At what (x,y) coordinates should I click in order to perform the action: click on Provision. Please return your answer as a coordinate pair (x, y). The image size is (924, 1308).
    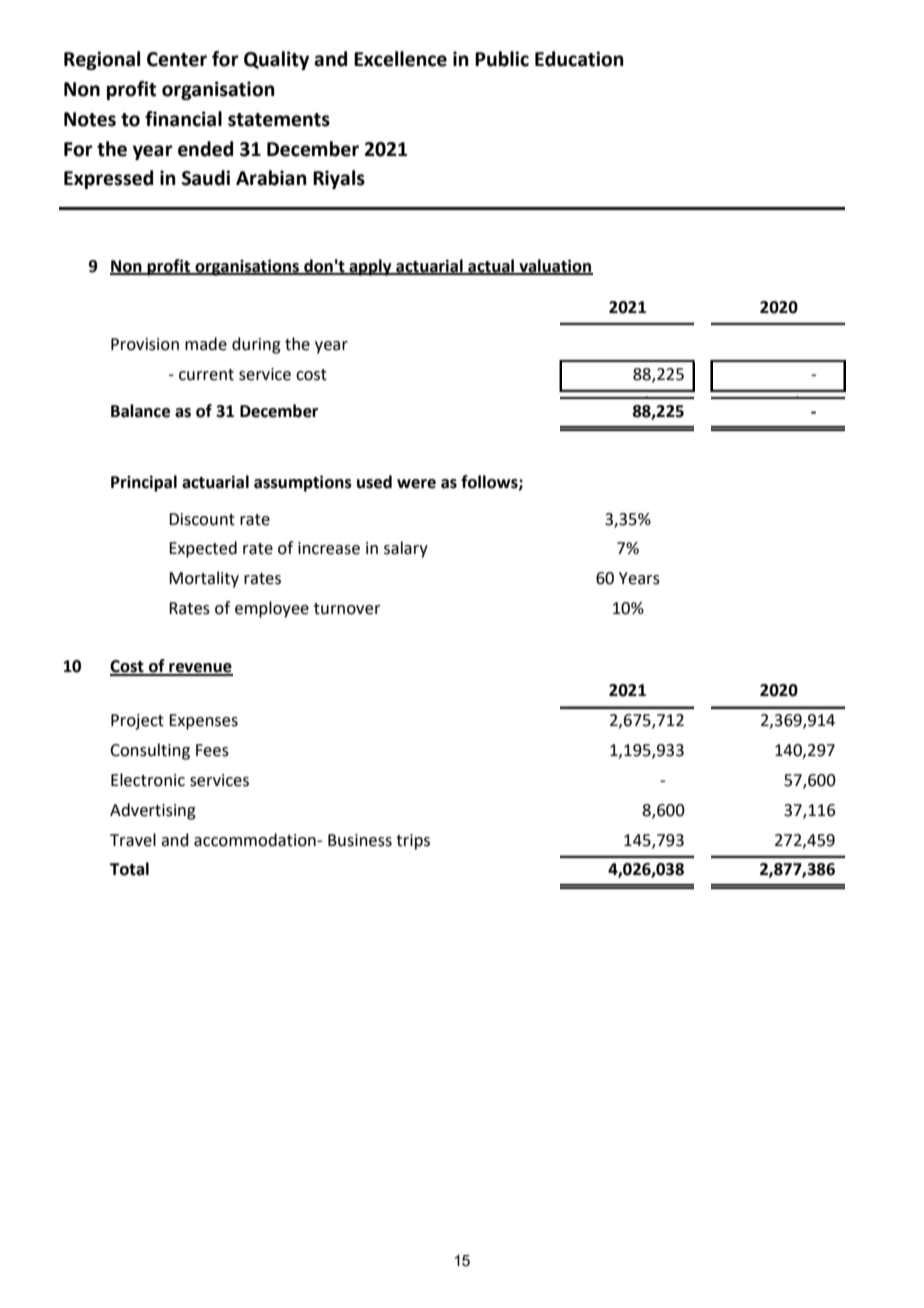
    Looking at the image, I should click on (145, 344).
